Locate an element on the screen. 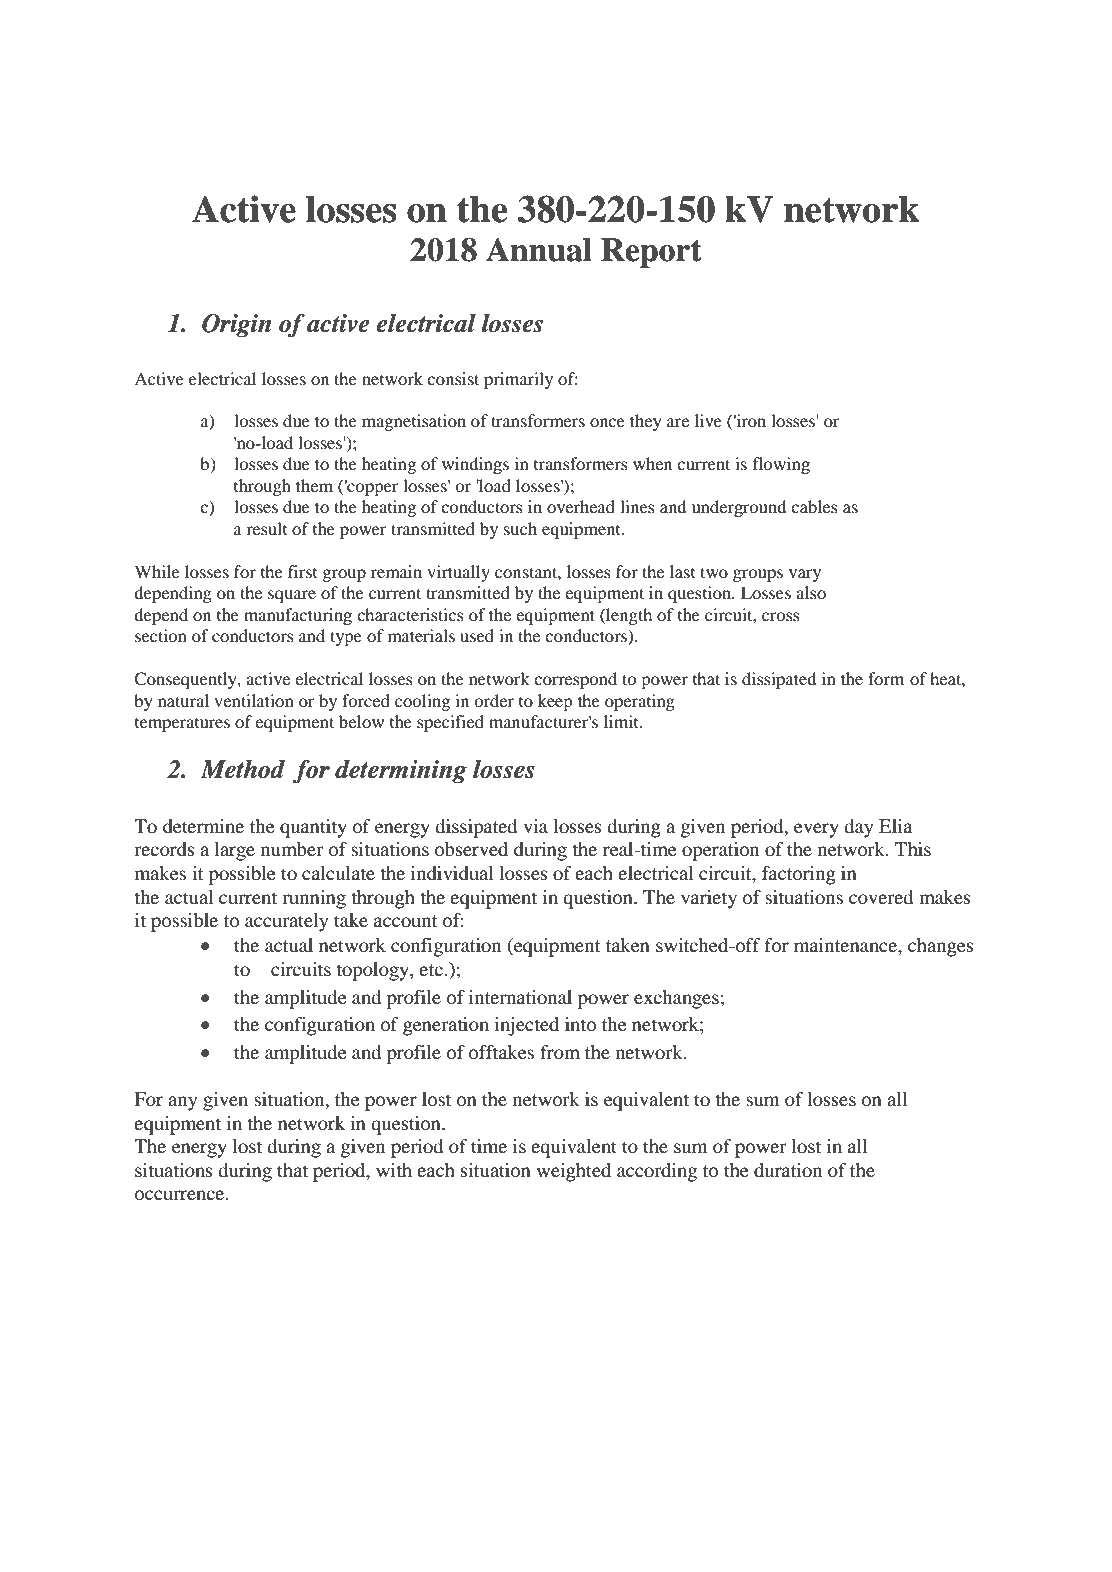 The height and width of the screenshot is (1572, 1112). international is located at coordinates (520, 997).
